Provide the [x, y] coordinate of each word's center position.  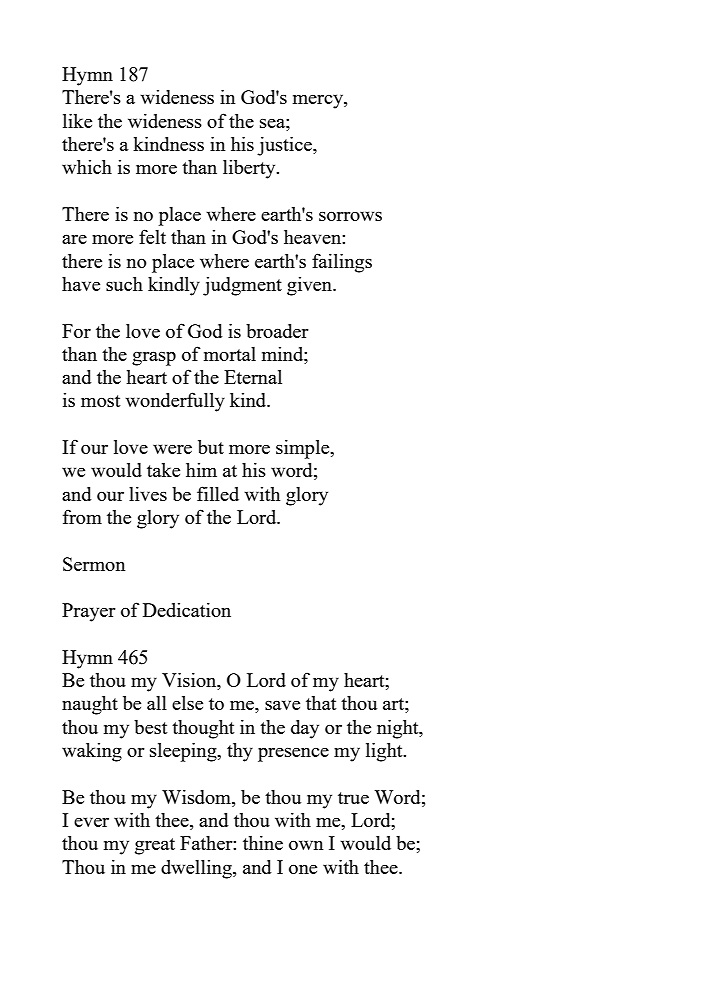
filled [218, 493]
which [87, 167]
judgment [242, 286]
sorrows [350, 216]
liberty [250, 169]
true [353, 798]
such [124, 284]
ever [91, 822]
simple [304, 449]
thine [263, 843]
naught [90, 705]
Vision [190, 681]
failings [342, 263]
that [321, 703]
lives [148, 494]
